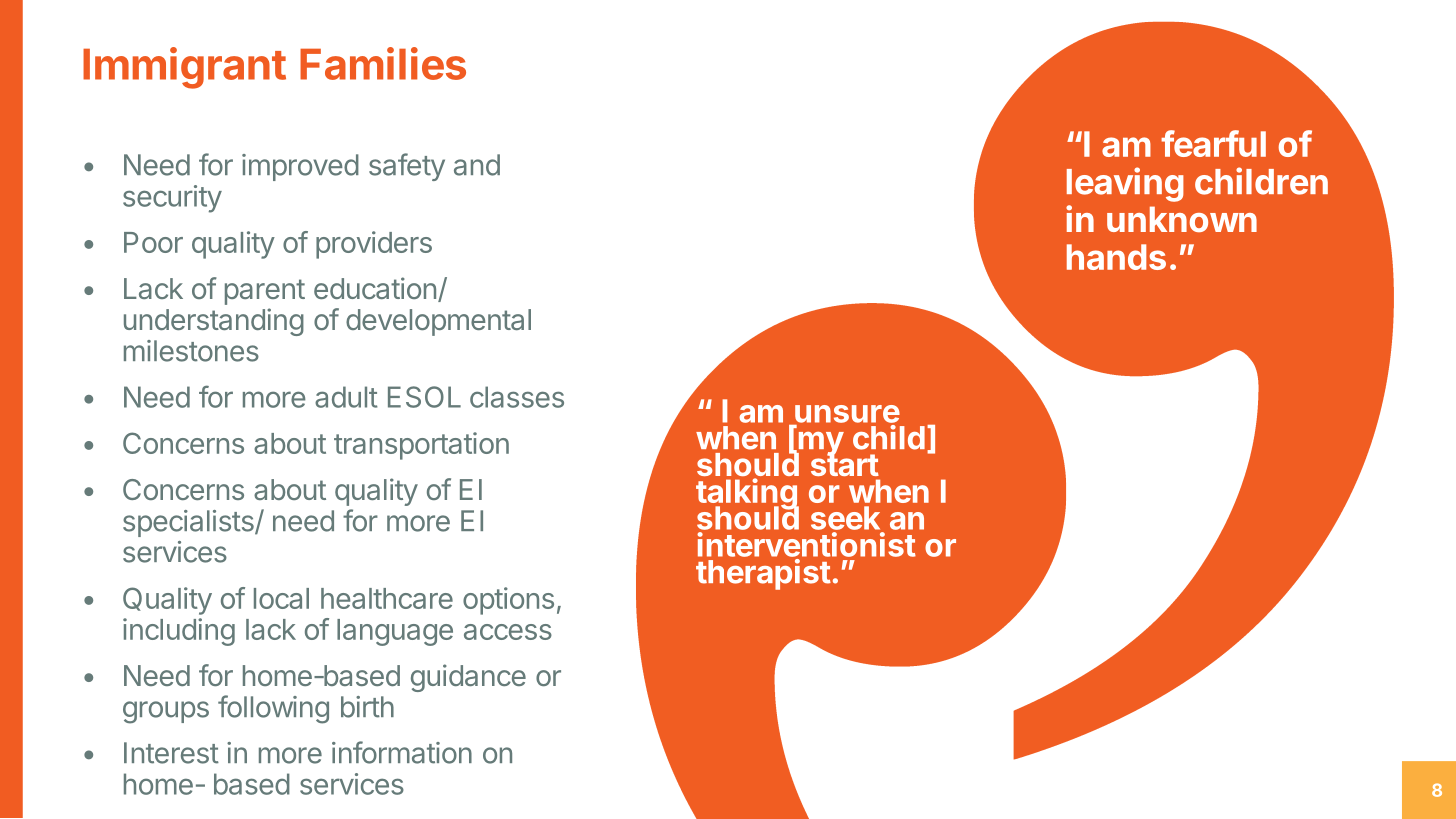  What do you see at coordinates (847, 414) in the document?
I see `unsure` at bounding box center [847, 414].
